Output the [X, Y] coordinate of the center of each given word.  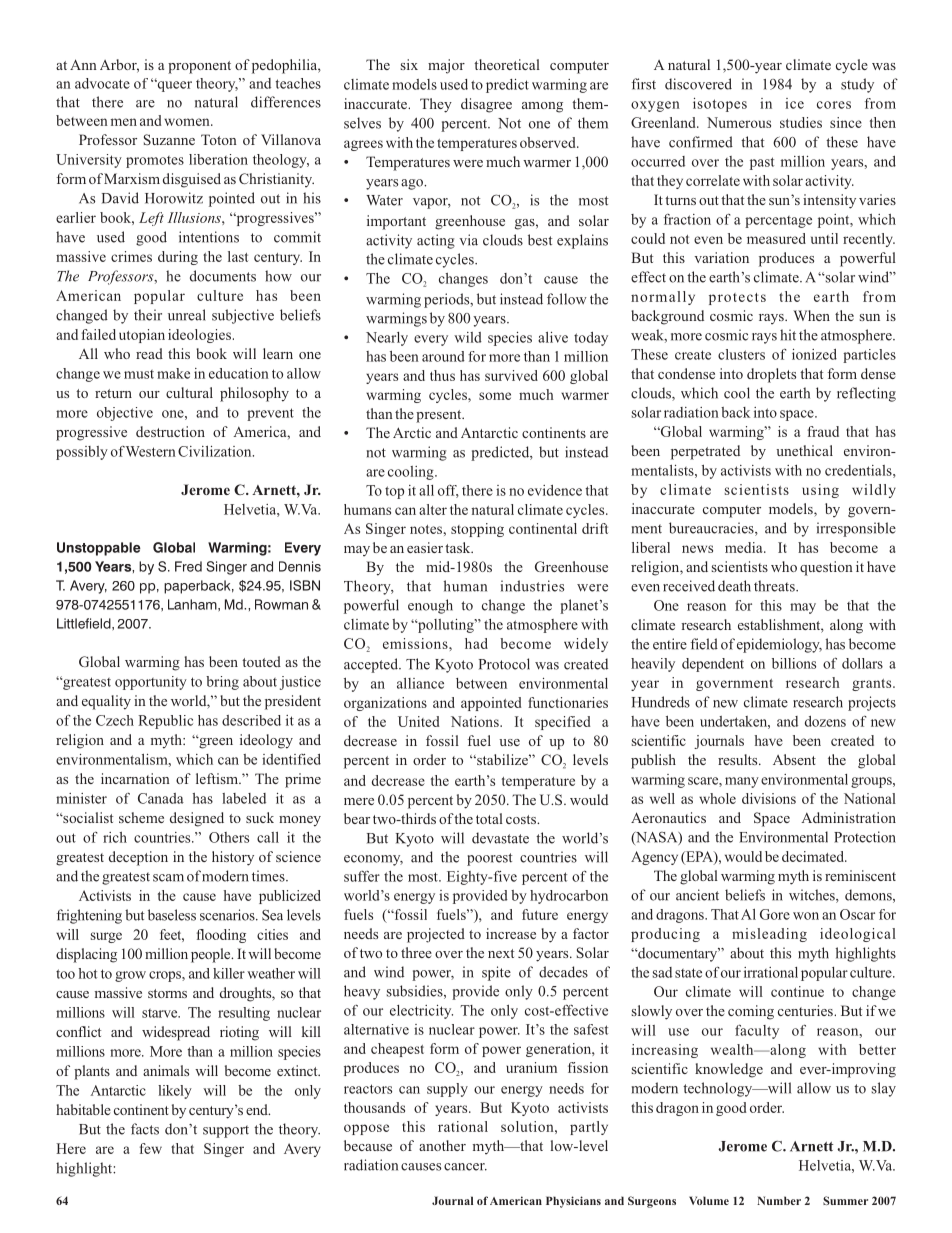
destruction [170, 431]
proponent [199, 67]
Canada [161, 798]
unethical [804, 450]
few [150, 1148]
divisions [769, 798]
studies [801, 122]
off [448, 491]
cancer [465, 1167]
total [489, 818]
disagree [486, 105]
